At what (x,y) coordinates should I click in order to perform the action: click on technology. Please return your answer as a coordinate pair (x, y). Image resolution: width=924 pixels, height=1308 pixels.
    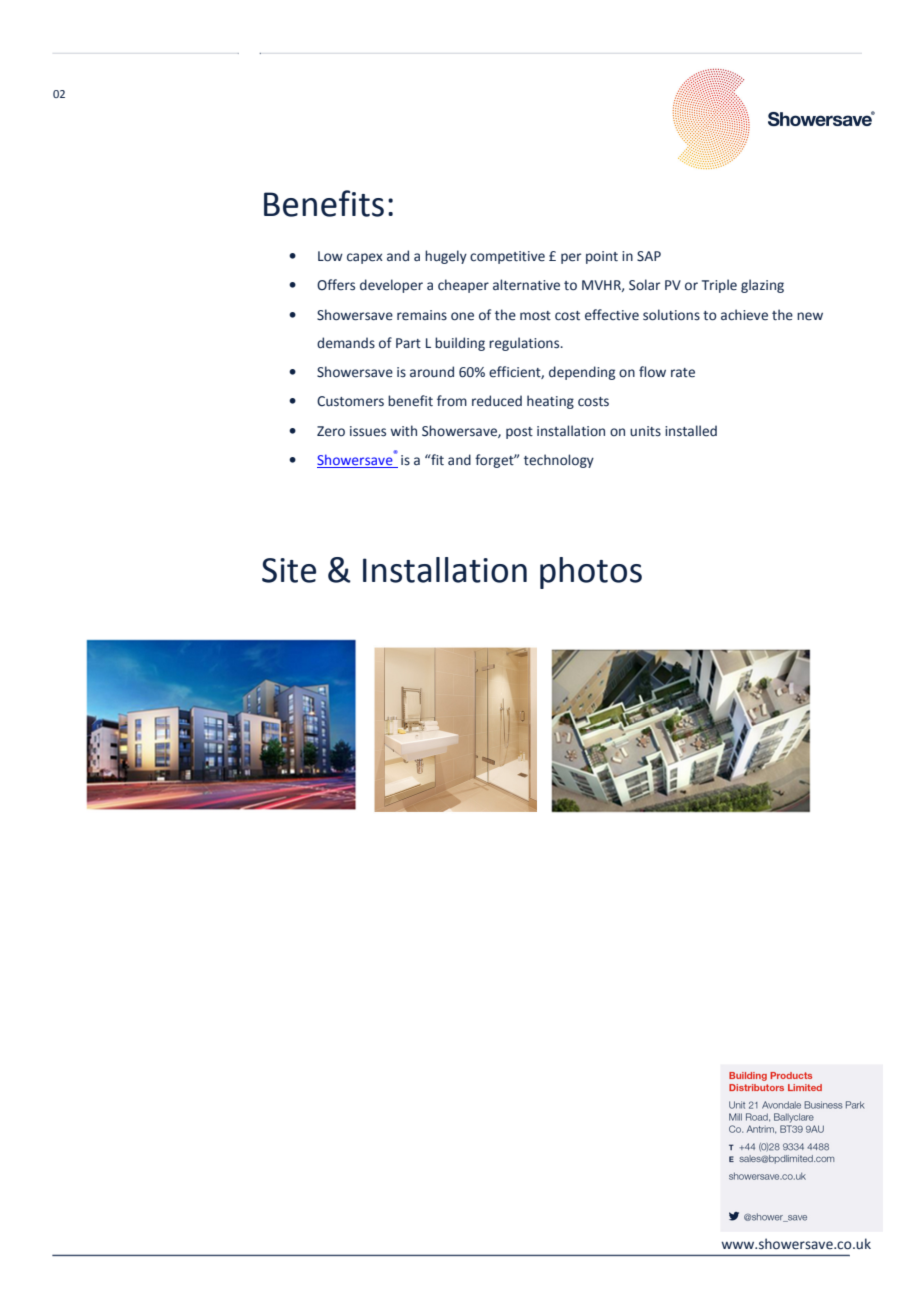
    Looking at the image, I should click on (559, 461).
